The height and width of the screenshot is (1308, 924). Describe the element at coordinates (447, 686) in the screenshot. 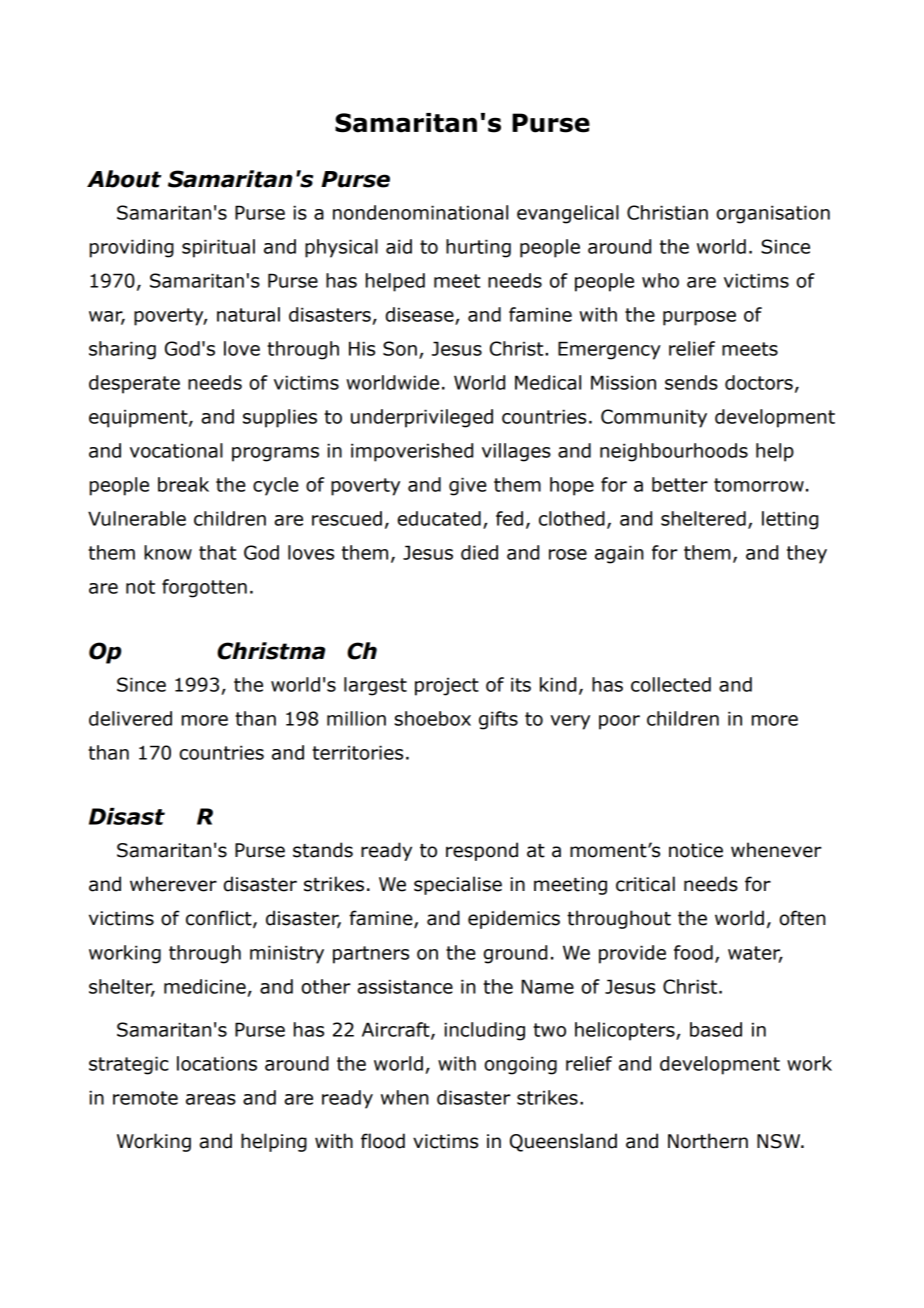

I see `project` at that location.
